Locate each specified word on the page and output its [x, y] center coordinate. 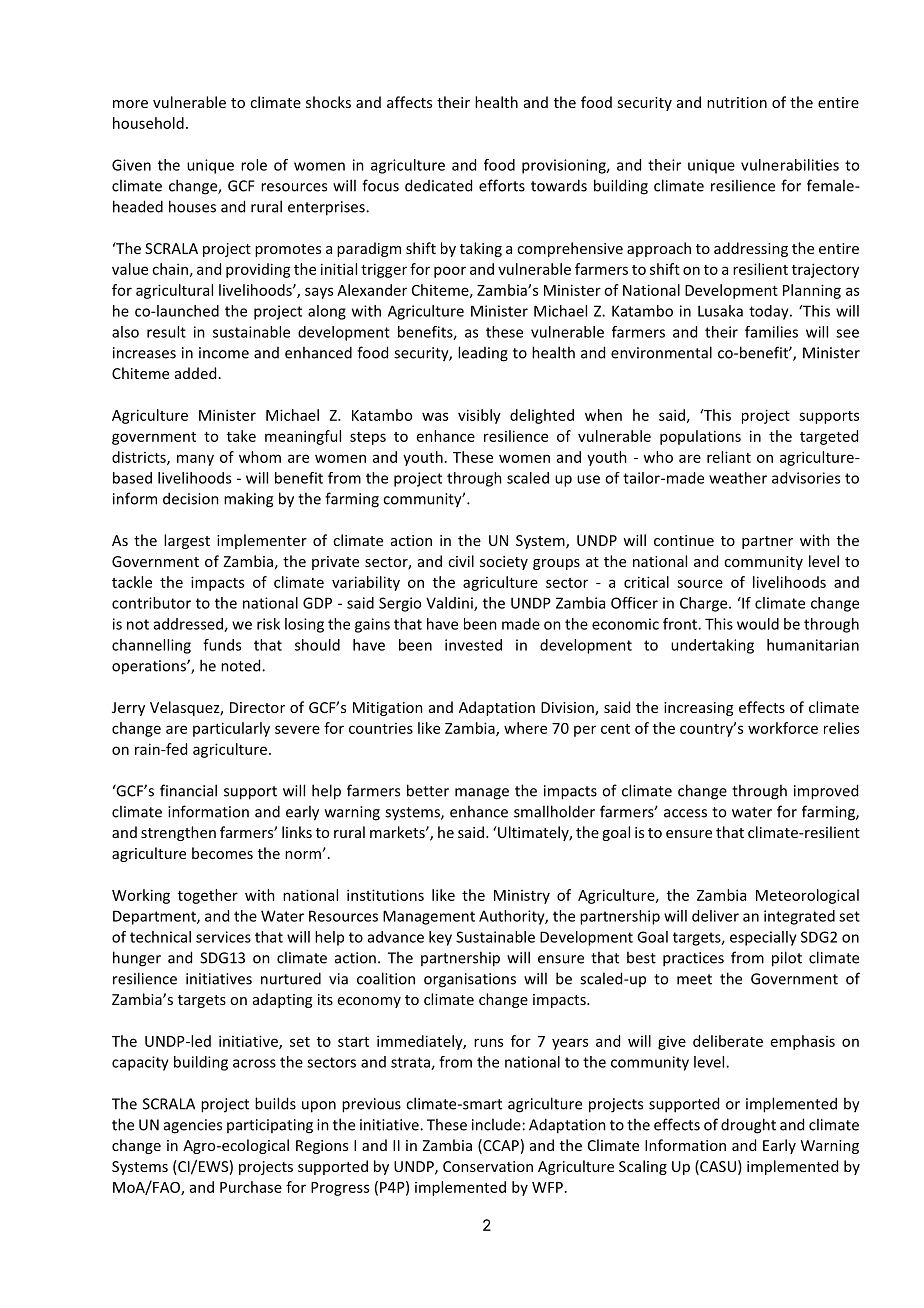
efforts [502, 185]
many [195, 460]
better [428, 790]
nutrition [737, 102]
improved [826, 792]
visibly [479, 416]
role [254, 165]
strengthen [178, 833]
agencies [193, 1126]
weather [738, 478]
